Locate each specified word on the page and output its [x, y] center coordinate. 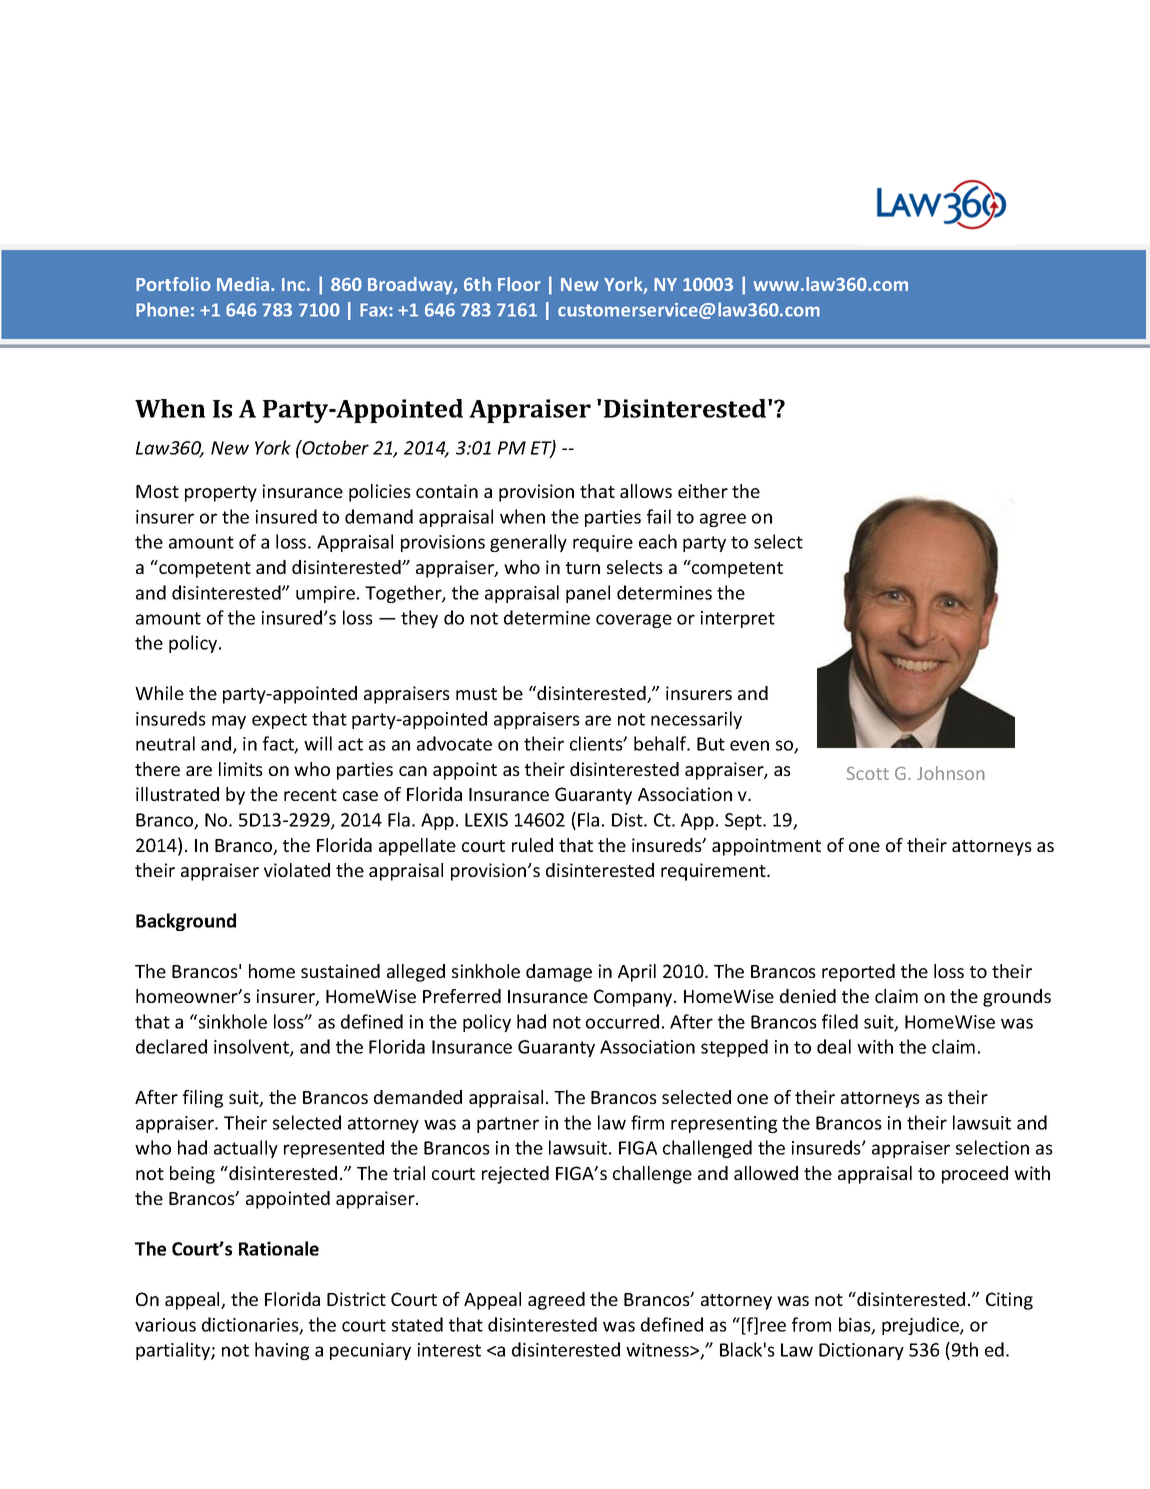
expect [279, 721]
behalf [661, 743]
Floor [519, 284]
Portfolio [173, 284]
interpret [738, 619]
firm [647, 1122]
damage [559, 973]
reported [858, 973]
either [703, 491]
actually [246, 1149]
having [282, 1351]
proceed [975, 1175]
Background [186, 922]
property [221, 494]
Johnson [951, 773]
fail [659, 516]
